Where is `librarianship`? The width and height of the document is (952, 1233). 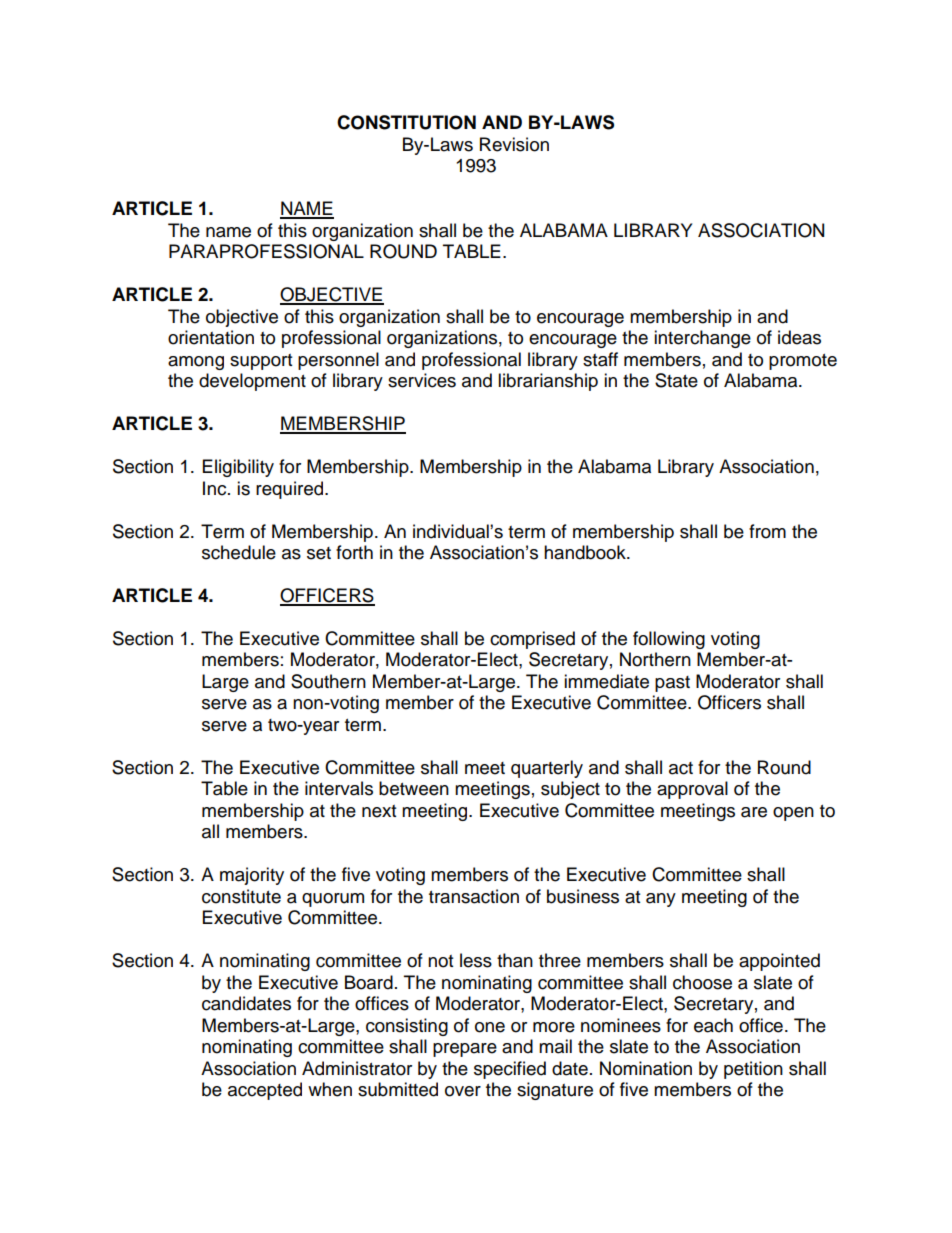
librarianship is located at coordinates (548, 382).
